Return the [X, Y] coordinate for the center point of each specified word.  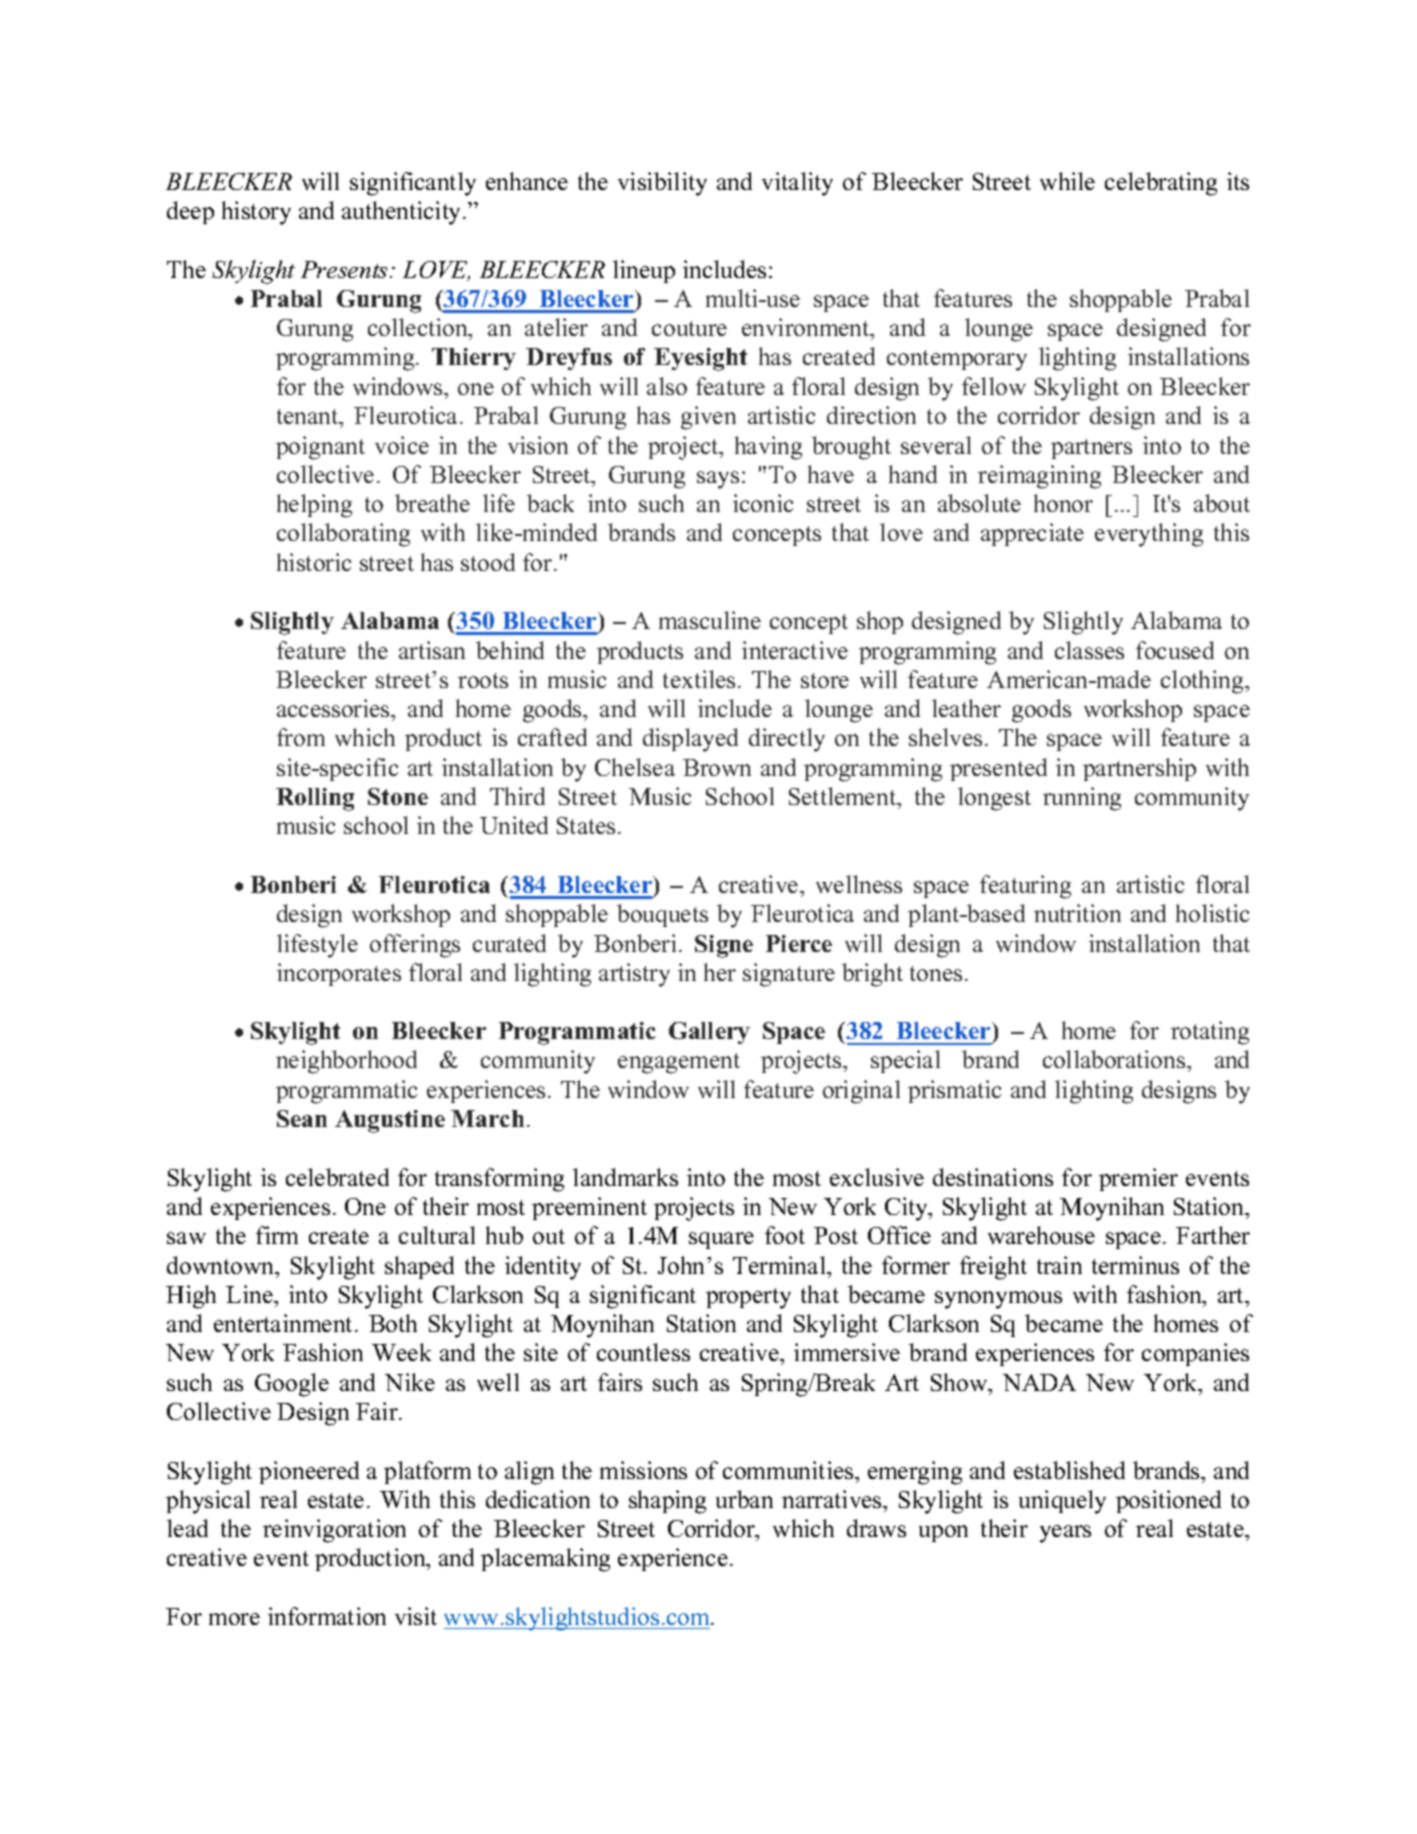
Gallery [709, 1033]
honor [1063, 503]
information [327, 1616]
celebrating [1161, 184]
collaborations [1115, 1059]
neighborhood [346, 1062]
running [1082, 799]
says [718, 480]
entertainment [285, 1323]
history [256, 213]
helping [314, 506]
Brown [717, 767]
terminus [1135, 1265]
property [748, 1298]
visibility [662, 184]
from [301, 737]
